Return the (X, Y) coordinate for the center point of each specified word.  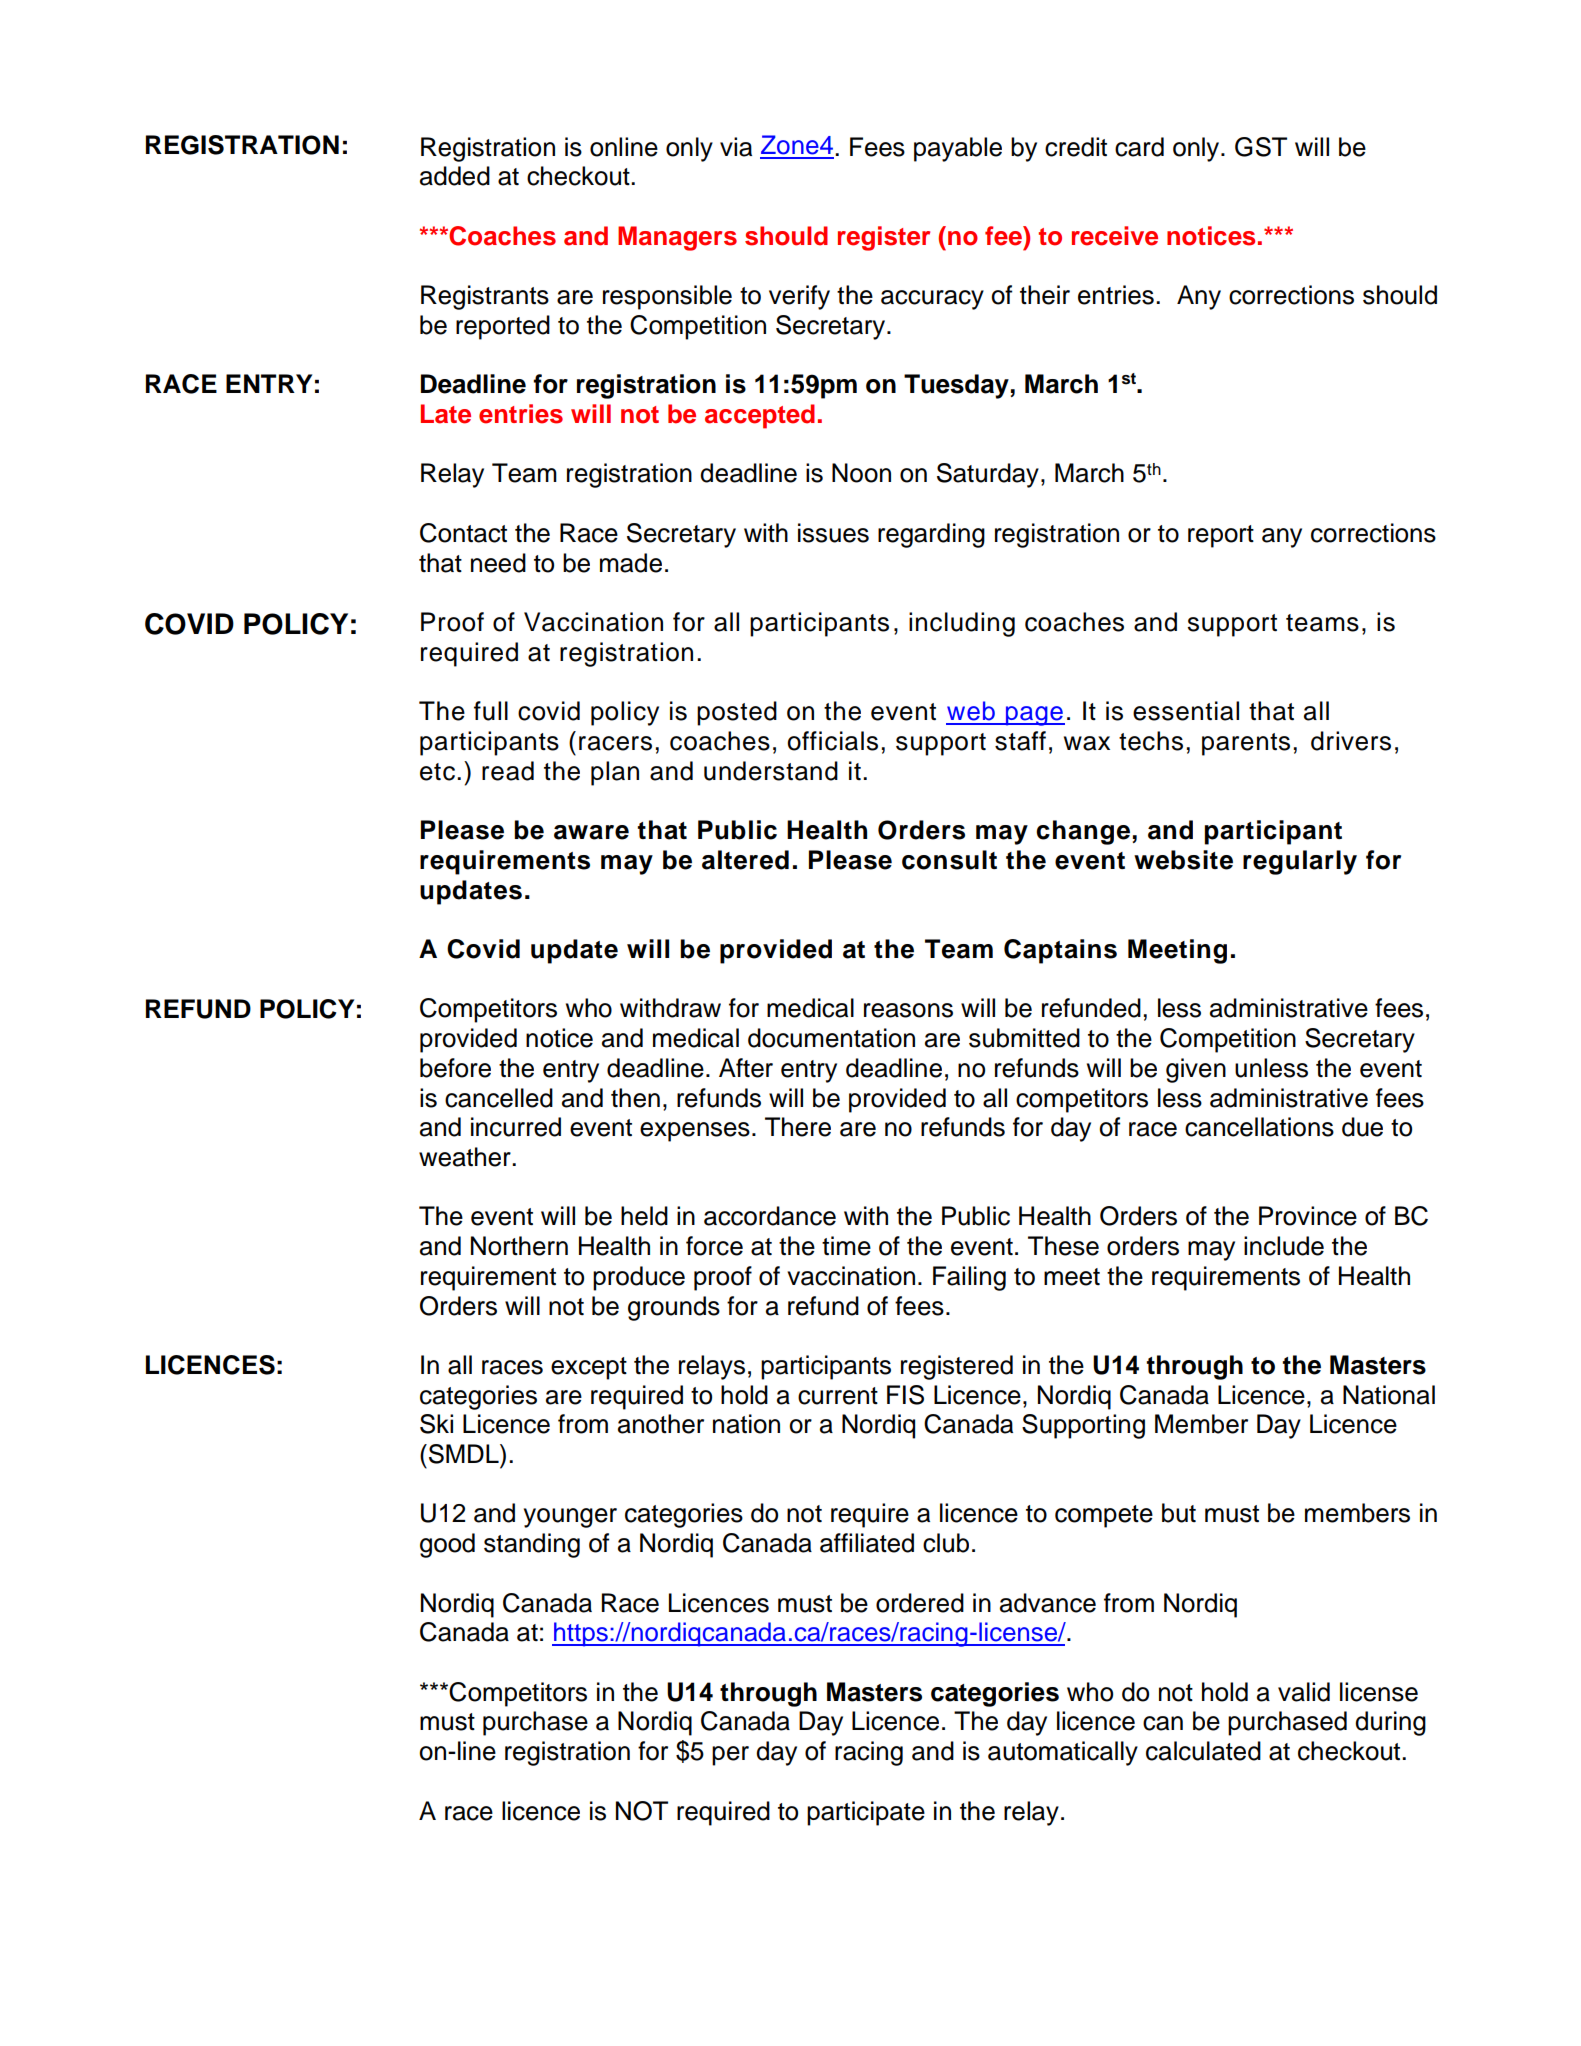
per (730, 1756)
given (1196, 1070)
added (455, 176)
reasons (908, 1010)
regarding (931, 535)
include (1284, 1246)
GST (1261, 147)
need (498, 563)
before (455, 1068)
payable (958, 149)
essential (1186, 711)
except (589, 1368)
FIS (905, 1395)
